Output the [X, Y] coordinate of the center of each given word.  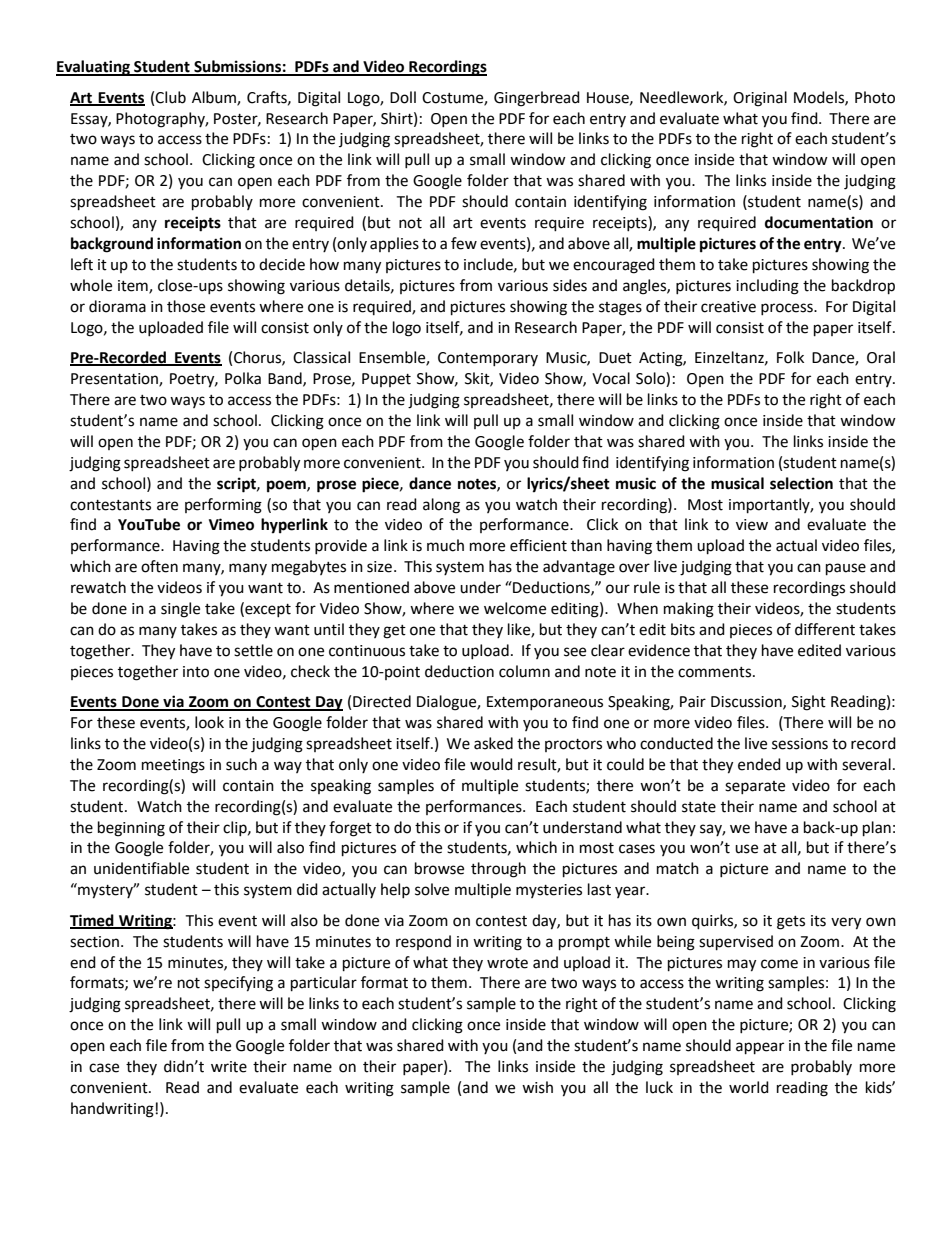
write [229, 1067]
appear [760, 1048]
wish [537, 1087]
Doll [403, 97]
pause [846, 569]
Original [760, 99]
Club [170, 97]
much [445, 545]
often [159, 566]
